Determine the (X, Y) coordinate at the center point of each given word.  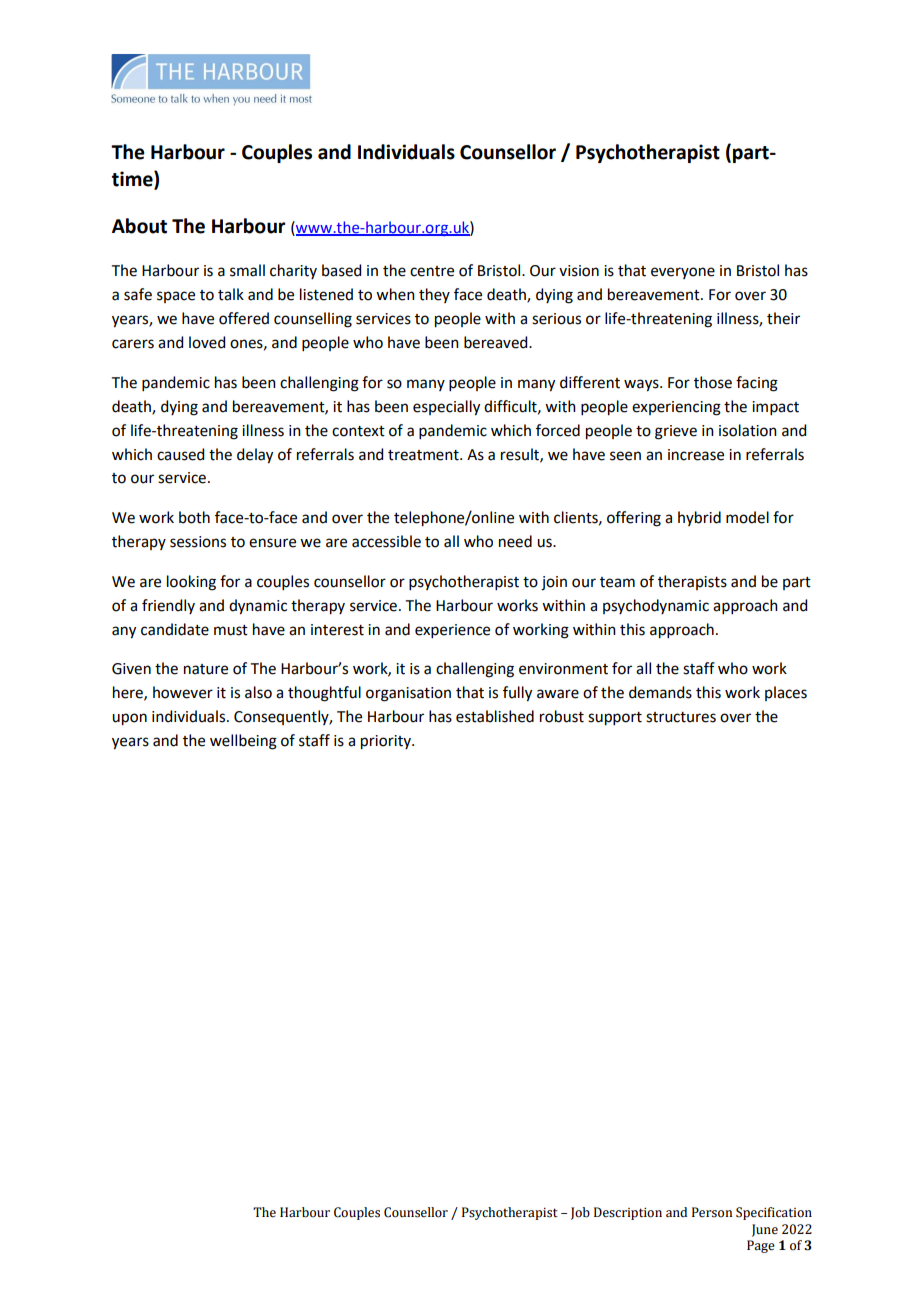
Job (580, 1213)
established (495, 716)
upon (129, 719)
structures (681, 717)
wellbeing (243, 742)
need (515, 541)
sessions (198, 542)
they (434, 295)
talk (231, 294)
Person (712, 1212)
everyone (683, 273)
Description (628, 1213)
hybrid (699, 518)
